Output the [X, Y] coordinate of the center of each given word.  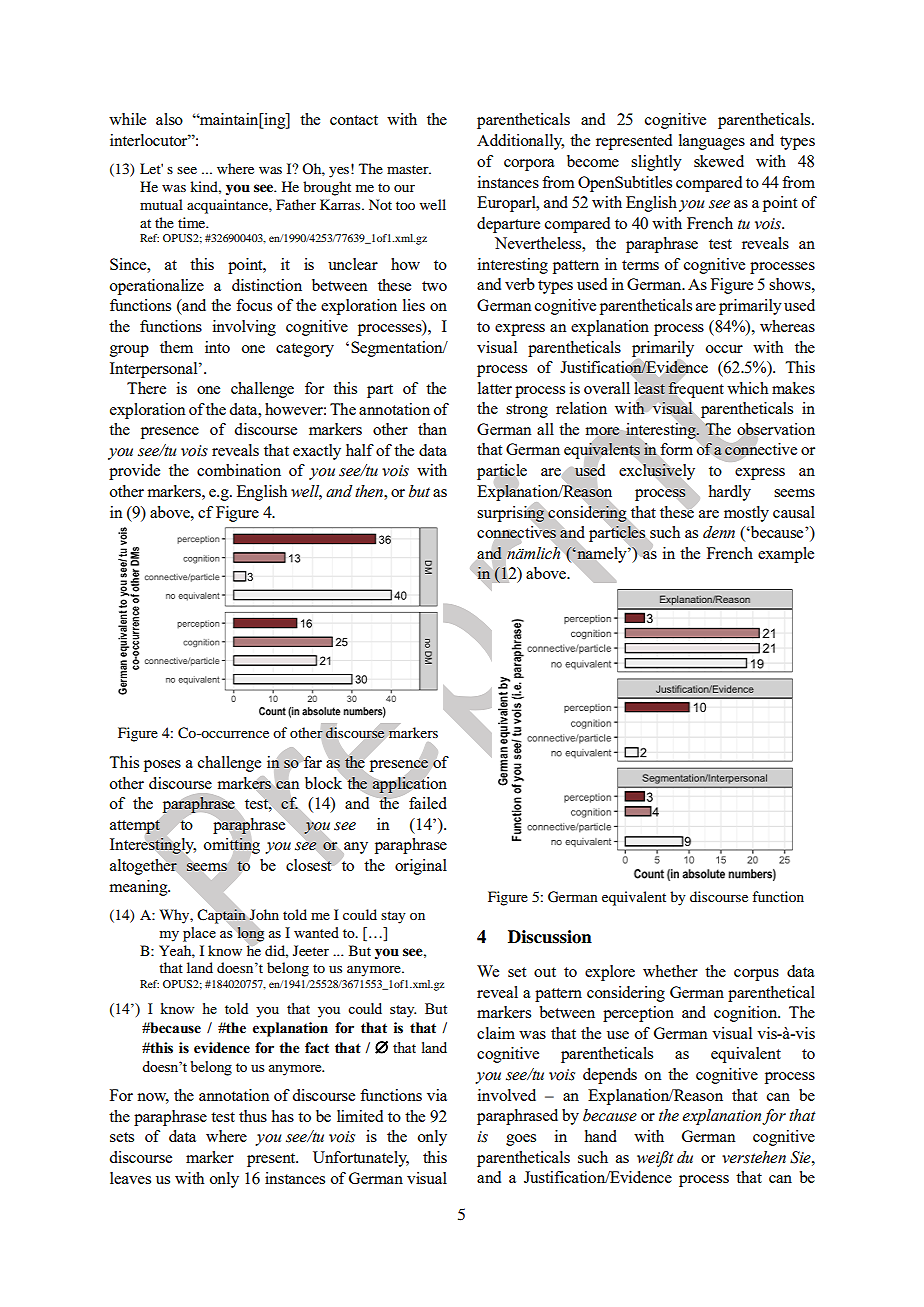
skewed [719, 161]
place [199, 934]
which [747, 388]
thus [253, 1116]
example [786, 555]
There [146, 388]
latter [495, 388]
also [169, 119]
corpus [756, 975]
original [421, 867]
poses [162, 766]
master [409, 169]
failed [428, 803]
